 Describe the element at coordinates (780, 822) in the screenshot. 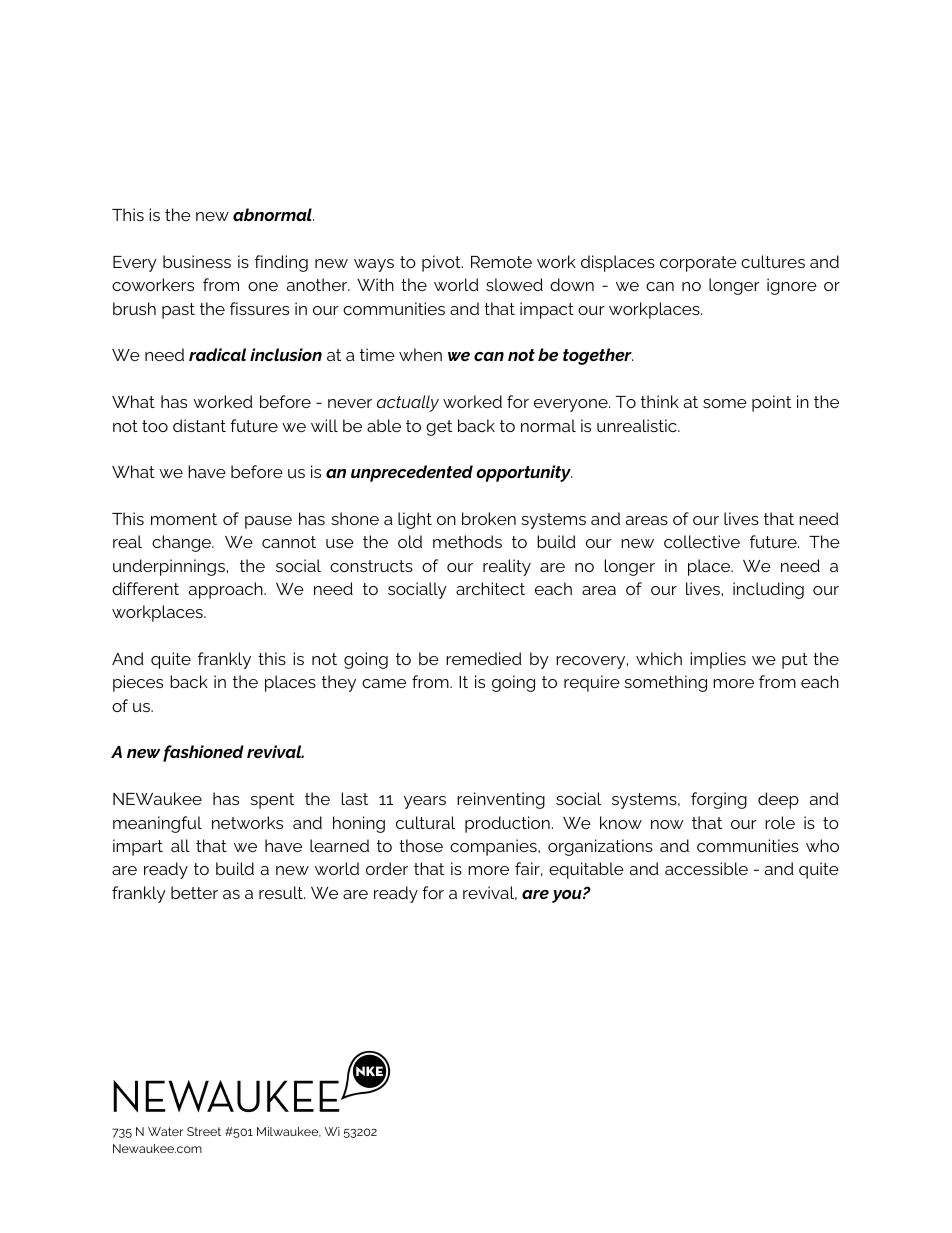

I see `role` at that location.
